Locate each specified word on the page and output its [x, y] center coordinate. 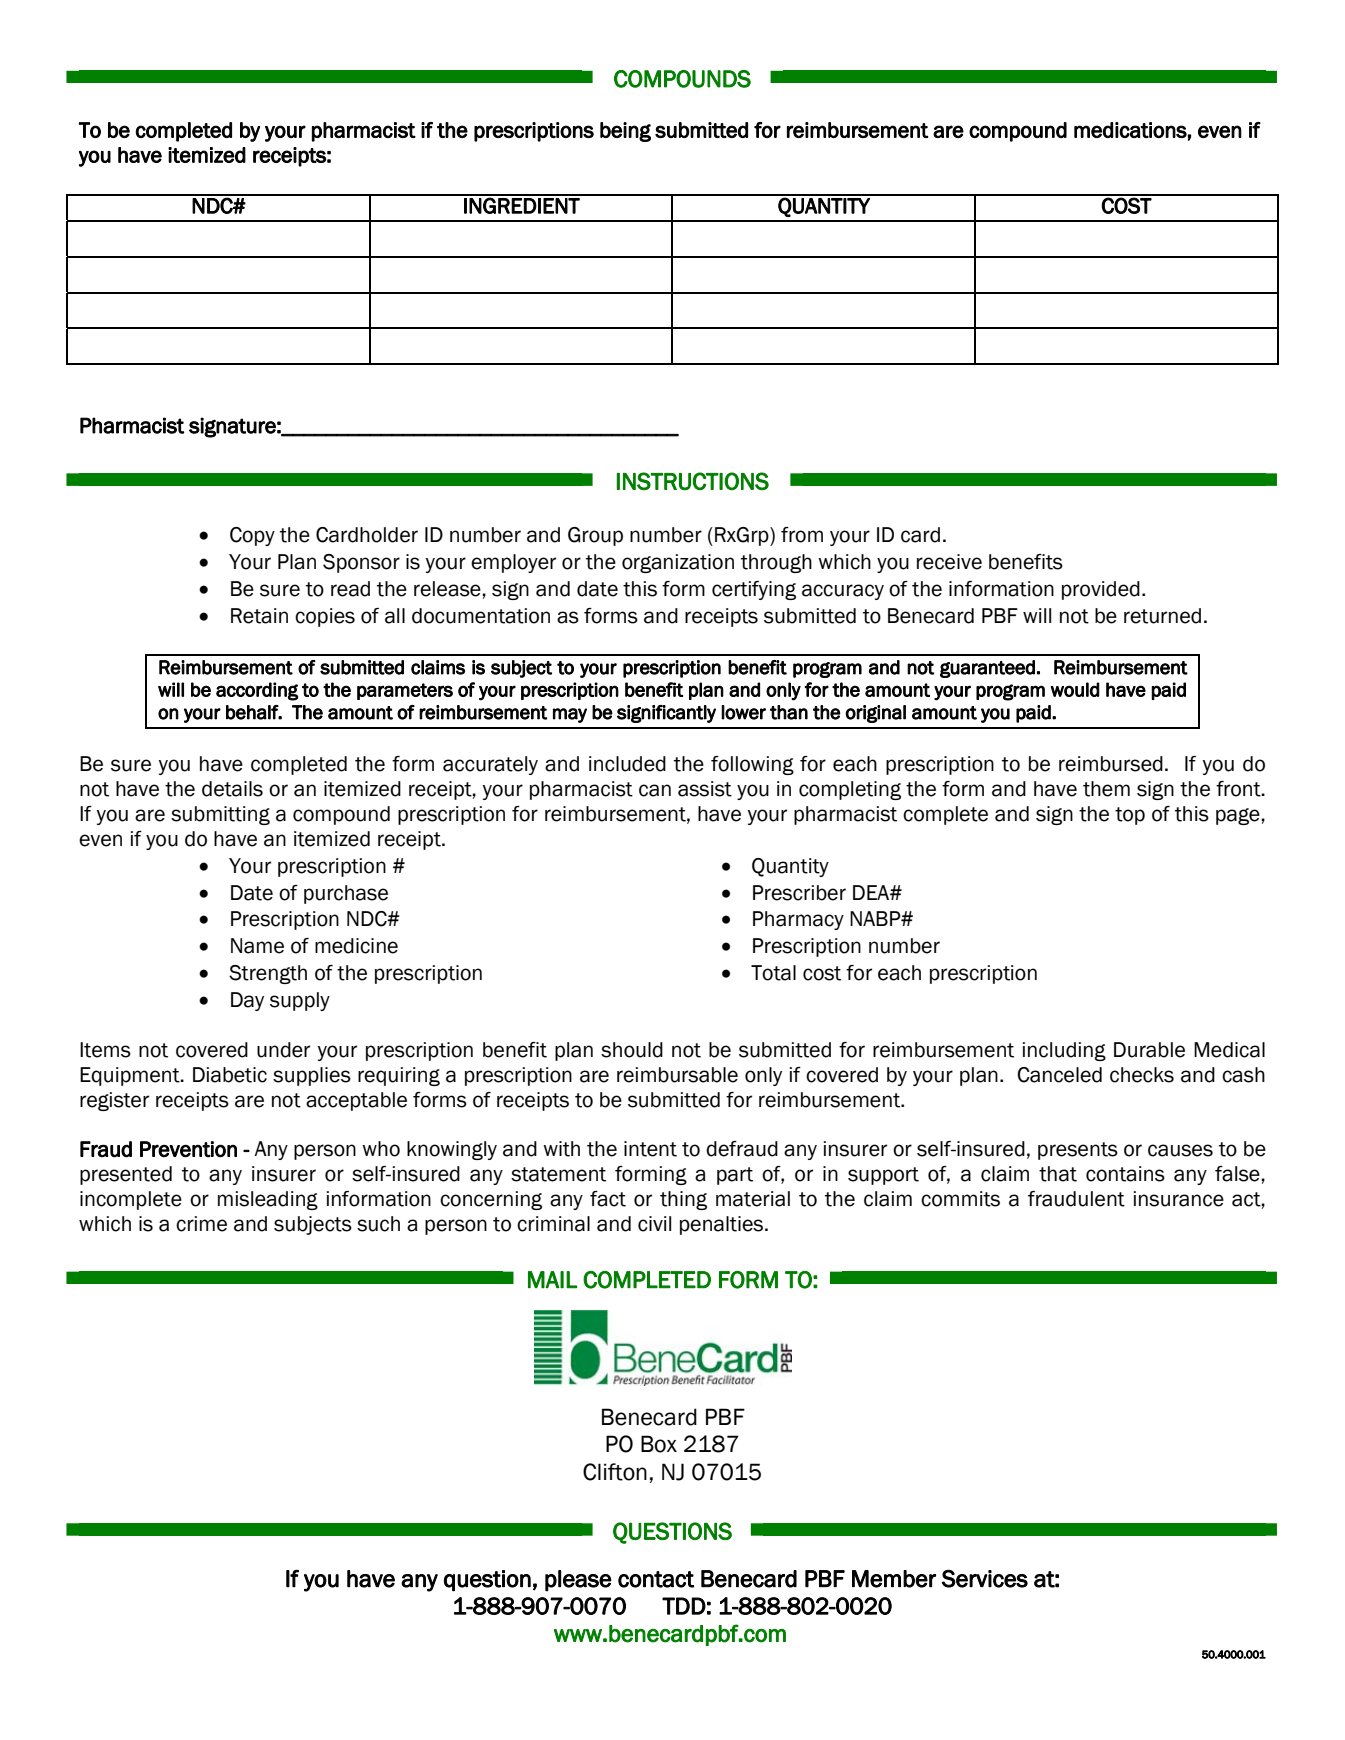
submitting [220, 815]
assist [705, 789]
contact [656, 1579]
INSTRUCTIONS [693, 481]
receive [949, 562]
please [578, 1581]
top [1130, 816]
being [625, 132]
